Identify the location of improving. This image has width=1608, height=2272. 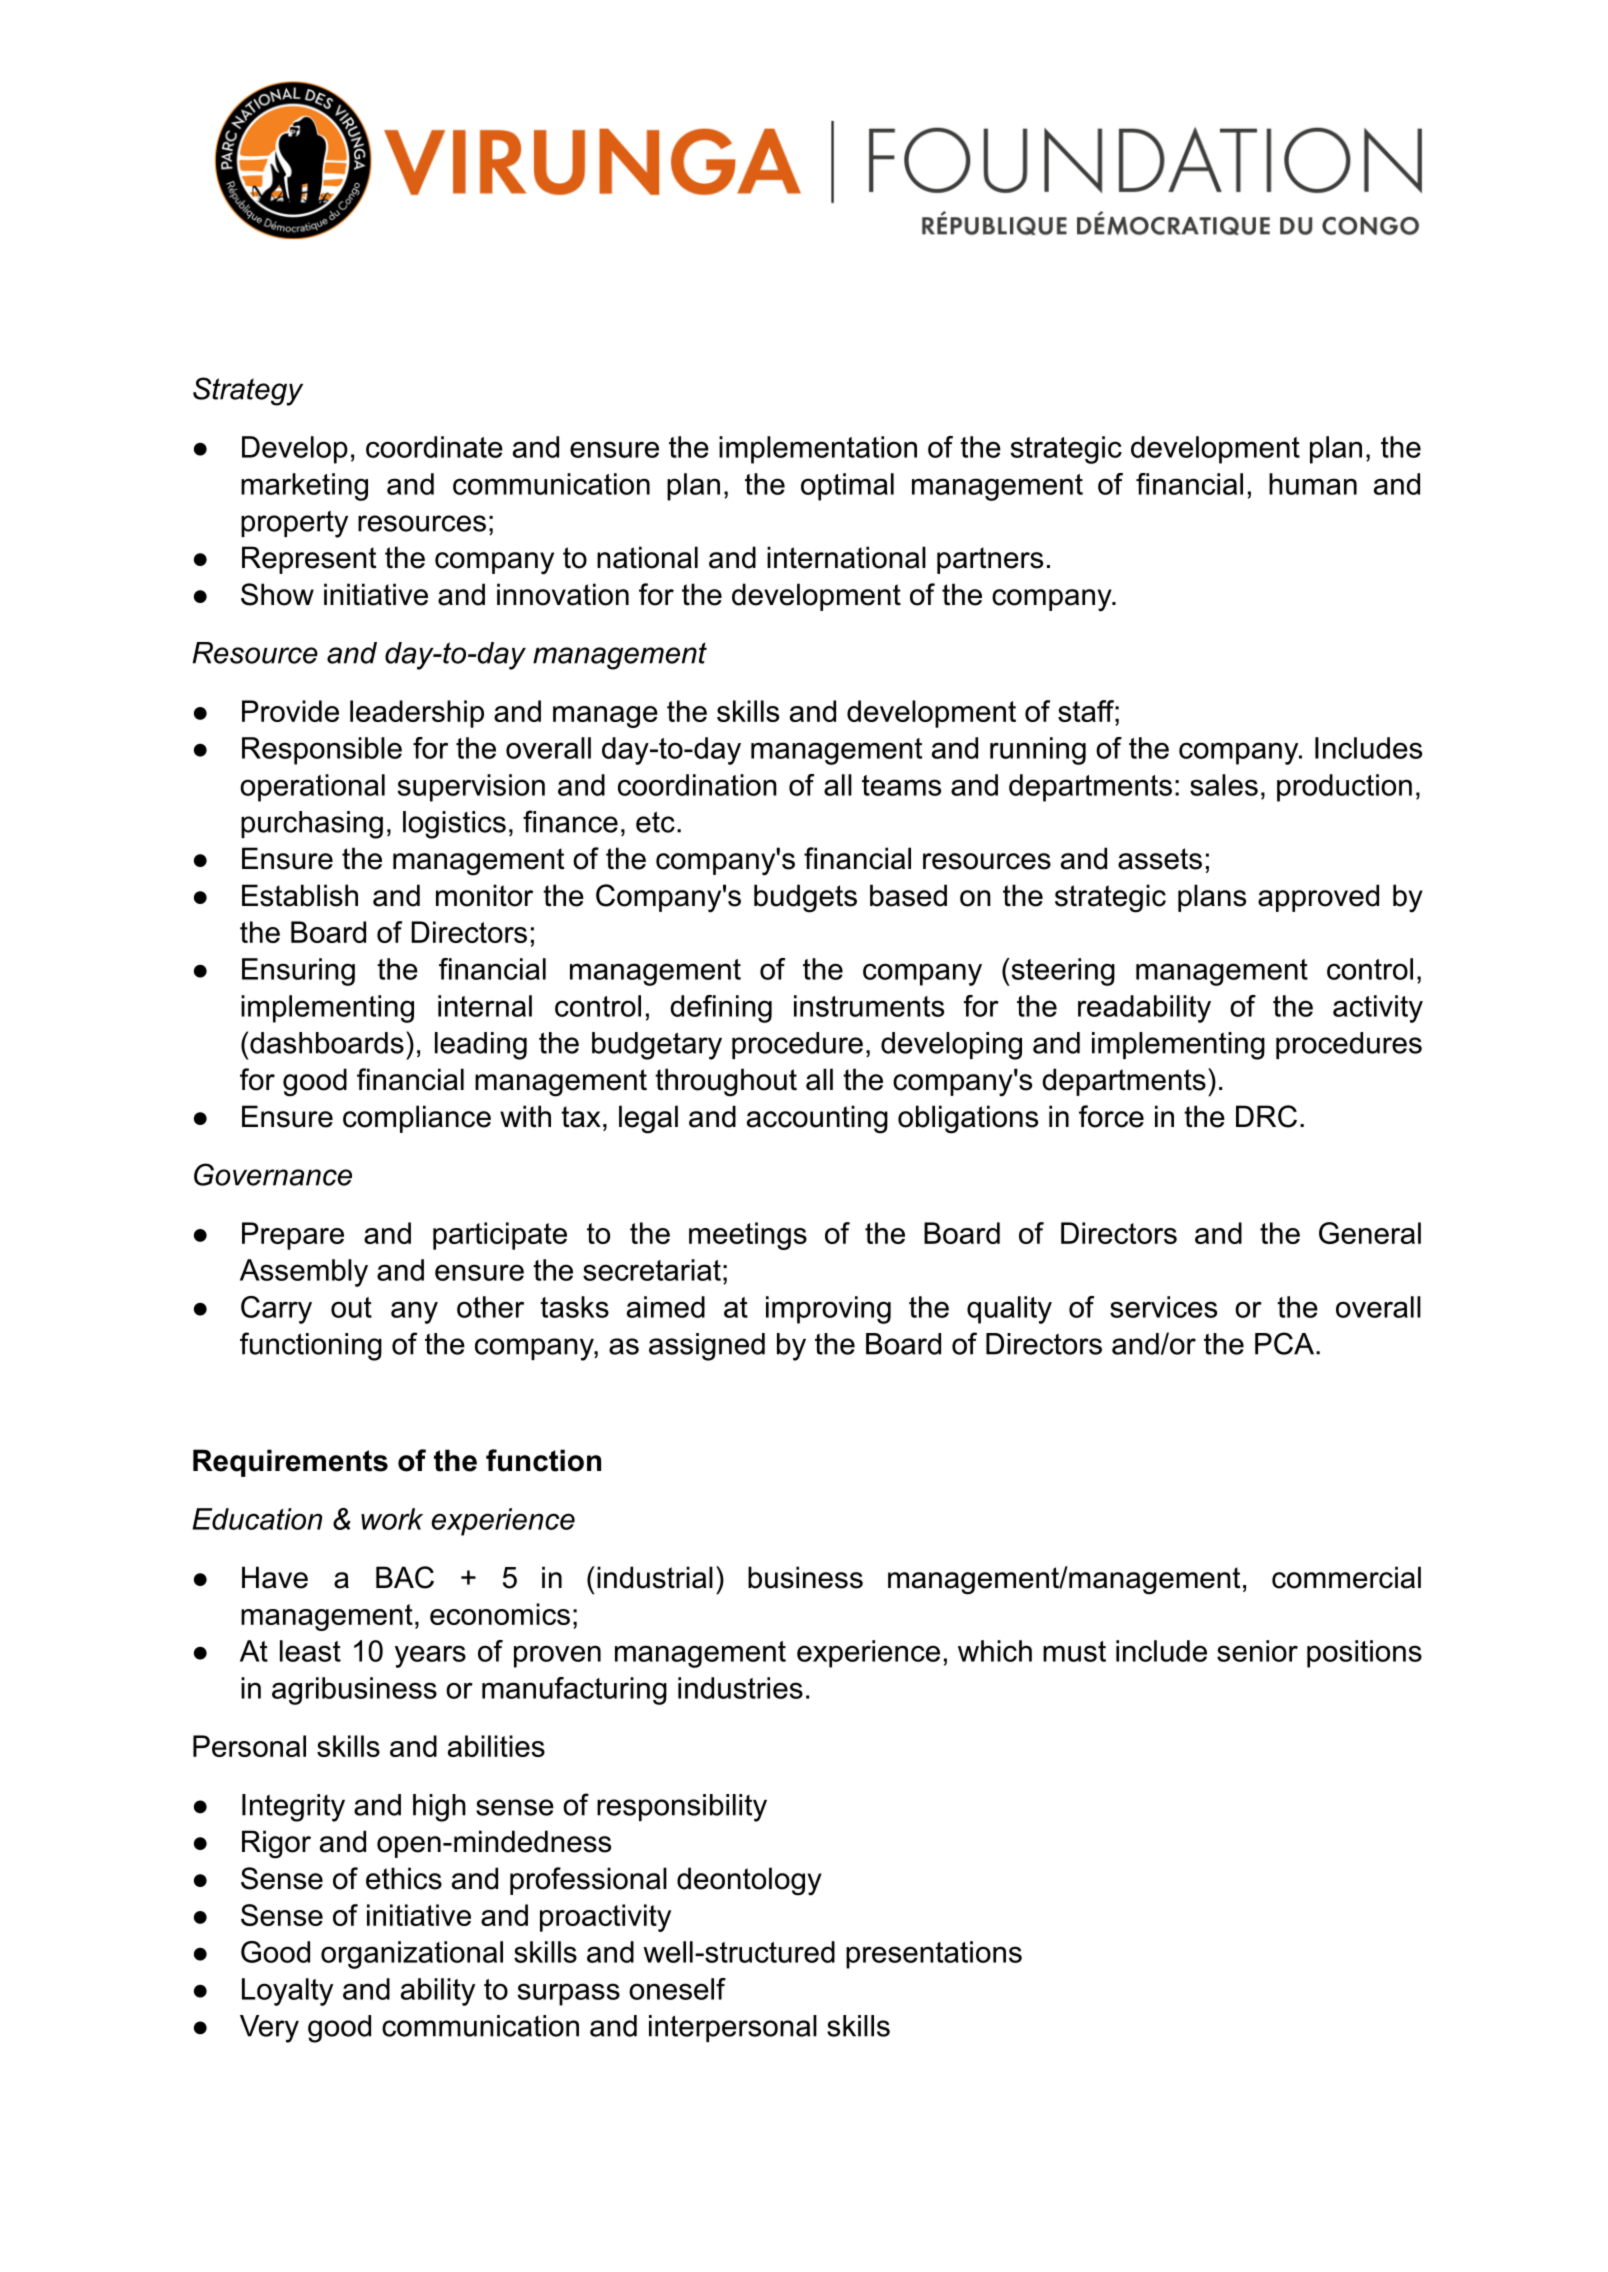
(828, 1310).
